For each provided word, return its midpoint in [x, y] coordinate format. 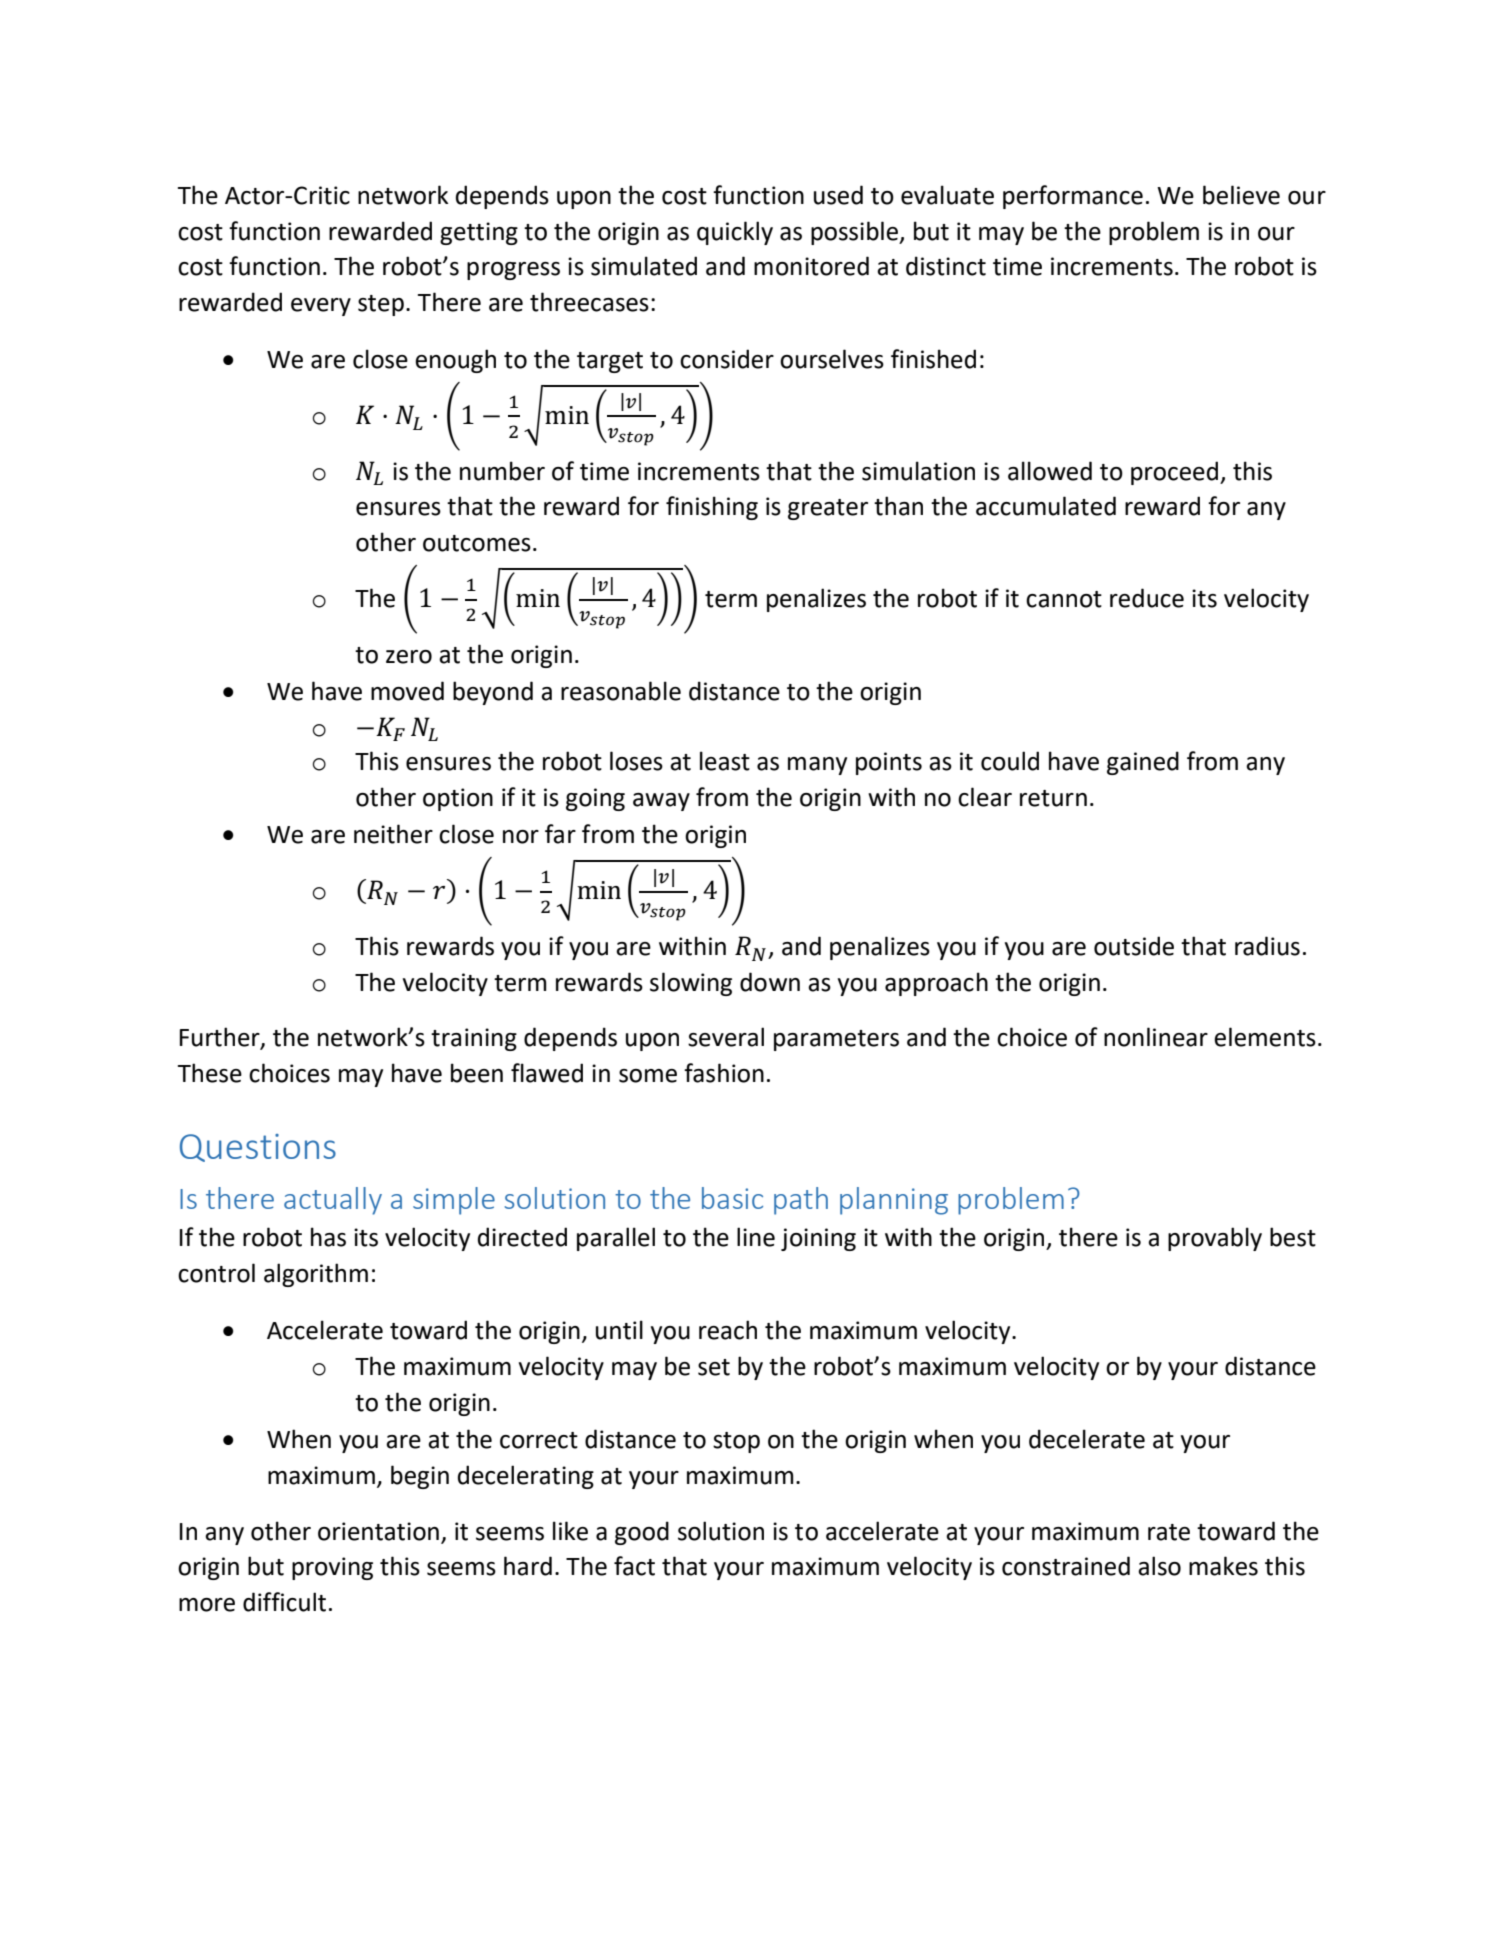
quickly [735, 233]
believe [1241, 195]
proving [332, 1568]
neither [393, 834]
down [770, 982]
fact [634, 1566]
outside [1134, 946]
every [321, 307]
